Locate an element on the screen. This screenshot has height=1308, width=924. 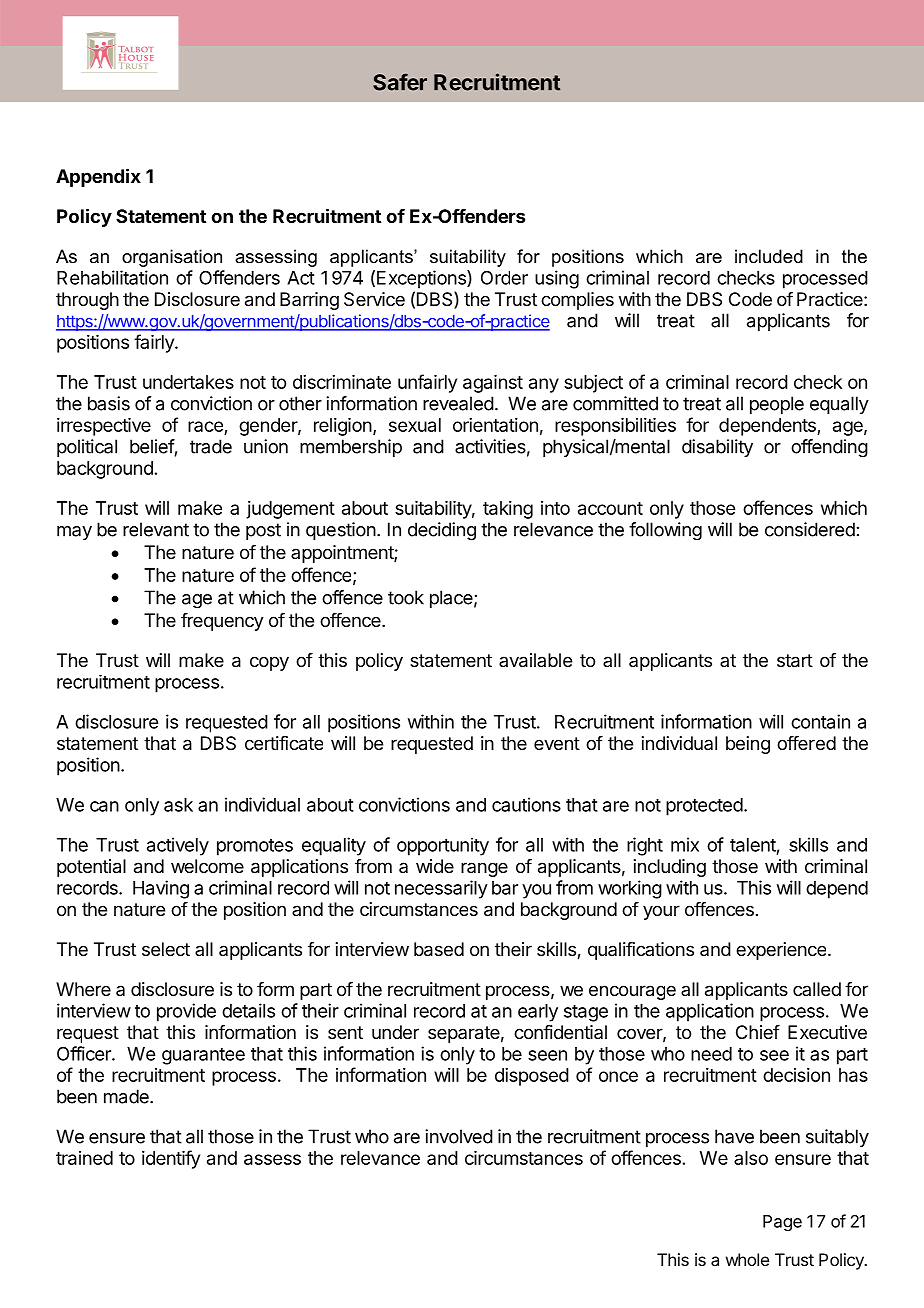
disability is located at coordinates (717, 448).
